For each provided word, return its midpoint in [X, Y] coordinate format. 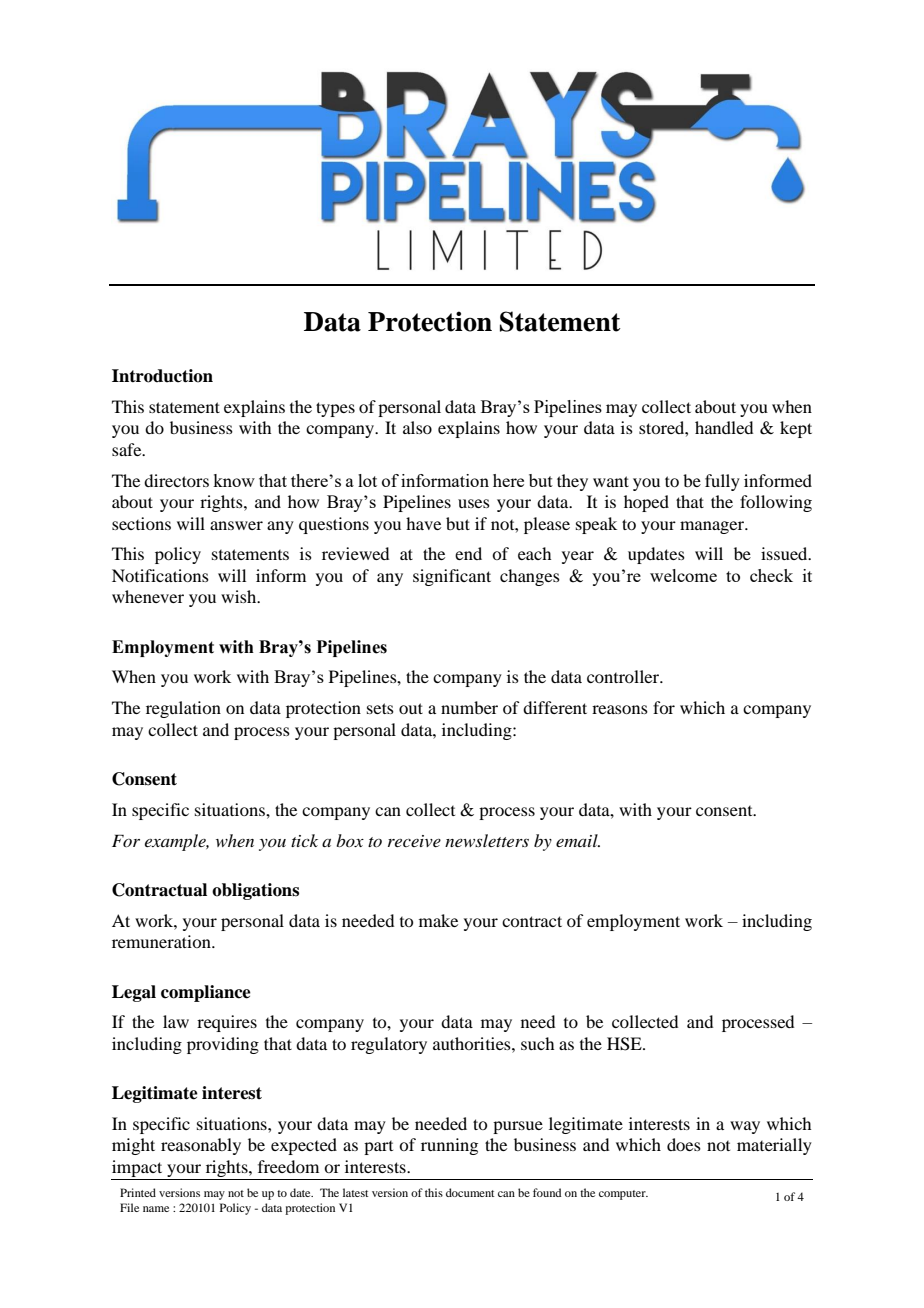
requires [227, 1023]
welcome [683, 575]
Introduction [162, 376]
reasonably [201, 1146]
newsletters [487, 840]
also [417, 427]
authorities [473, 1043]
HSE [625, 1044]
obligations [255, 891]
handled [724, 427]
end [468, 553]
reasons [620, 709]
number [469, 707]
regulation [183, 709]
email [578, 840]
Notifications [160, 575]
